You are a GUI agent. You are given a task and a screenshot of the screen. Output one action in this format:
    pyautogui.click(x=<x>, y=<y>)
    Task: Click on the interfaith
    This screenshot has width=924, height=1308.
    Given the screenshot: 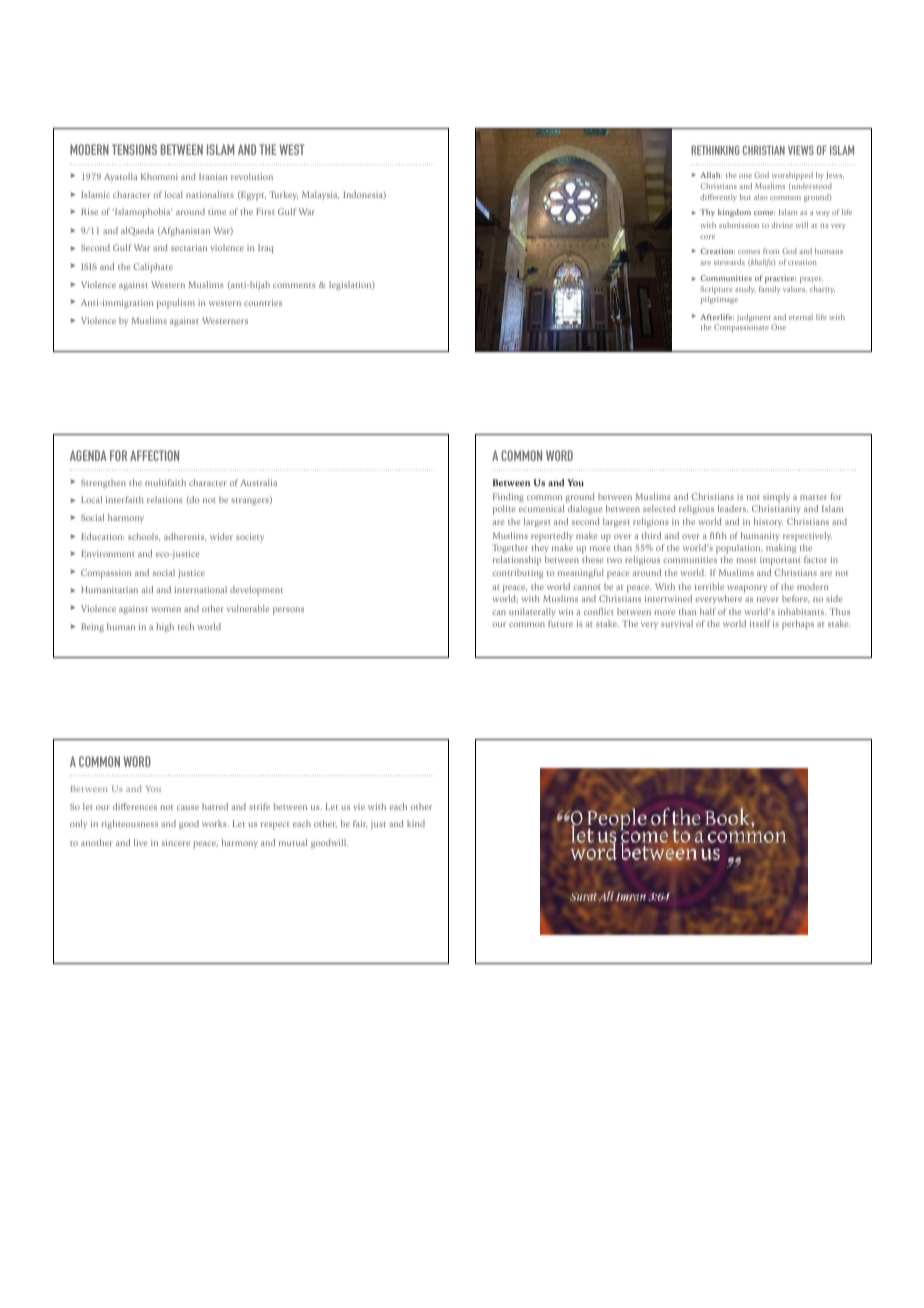 What is the action you would take?
    pyautogui.click(x=125, y=499)
